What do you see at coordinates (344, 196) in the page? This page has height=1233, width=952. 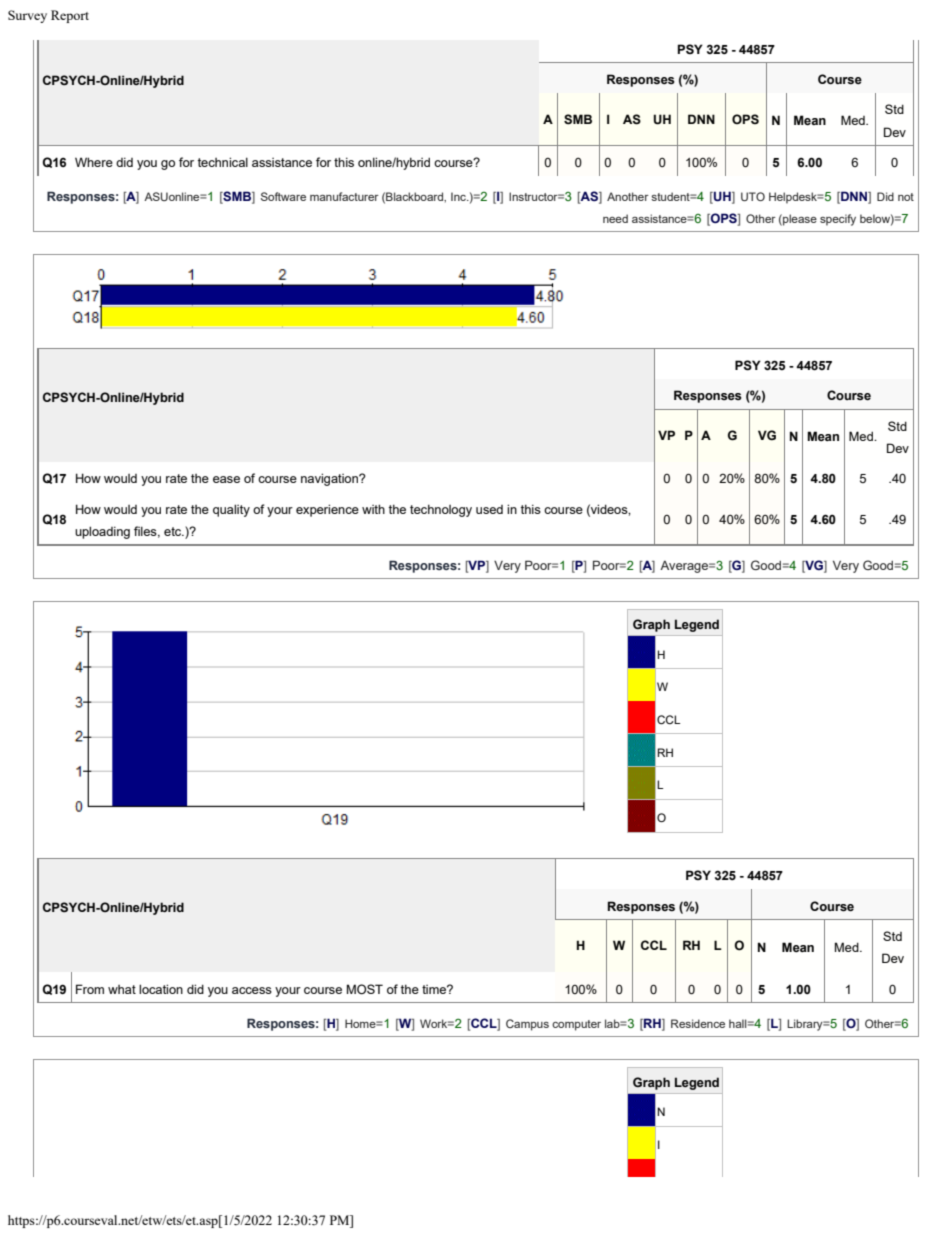 I see `manufacturer` at bounding box center [344, 196].
